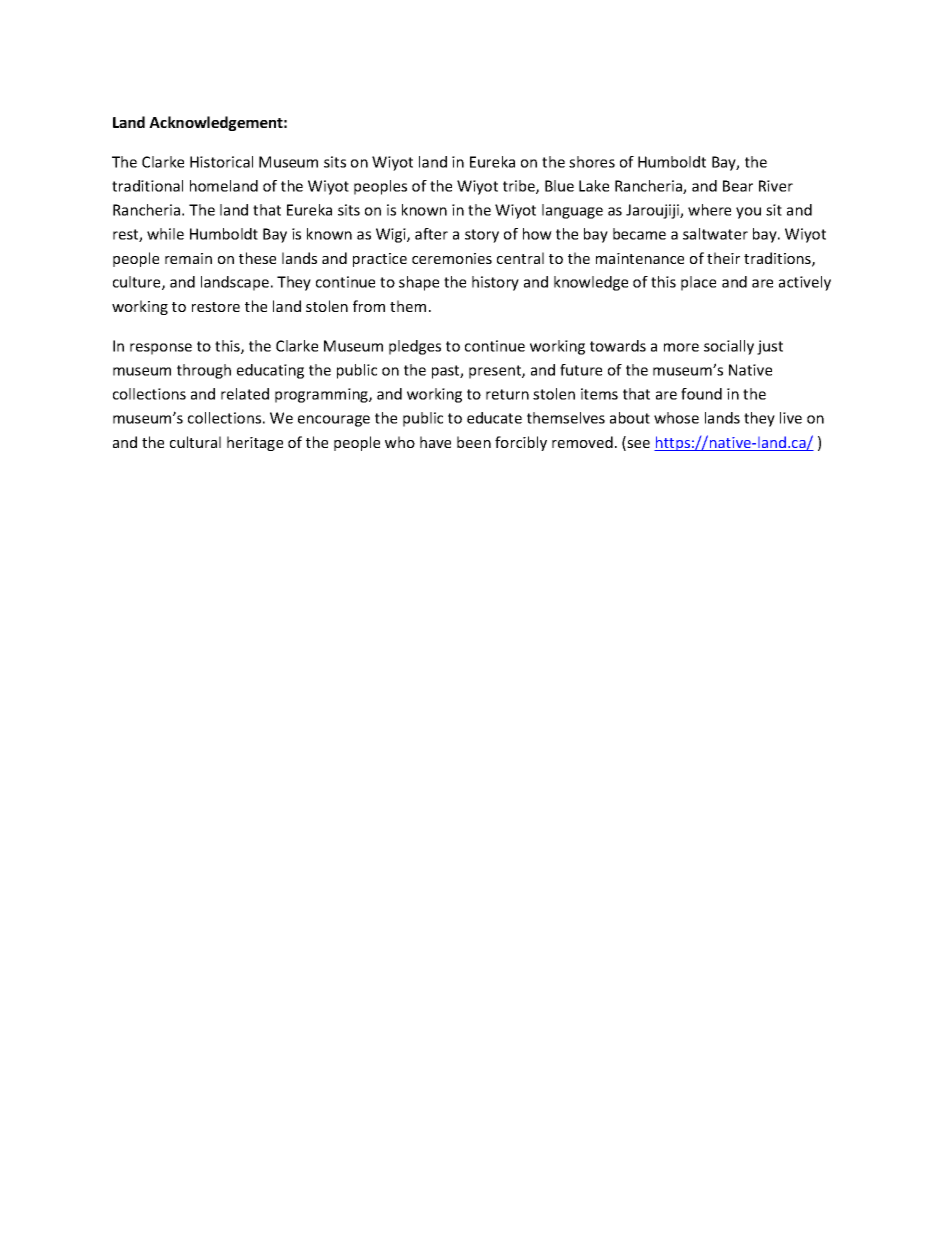 The width and height of the screenshot is (952, 1233). Describe the element at coordinates (195, 442) in the screenshot. I see `cultural` at that location.
